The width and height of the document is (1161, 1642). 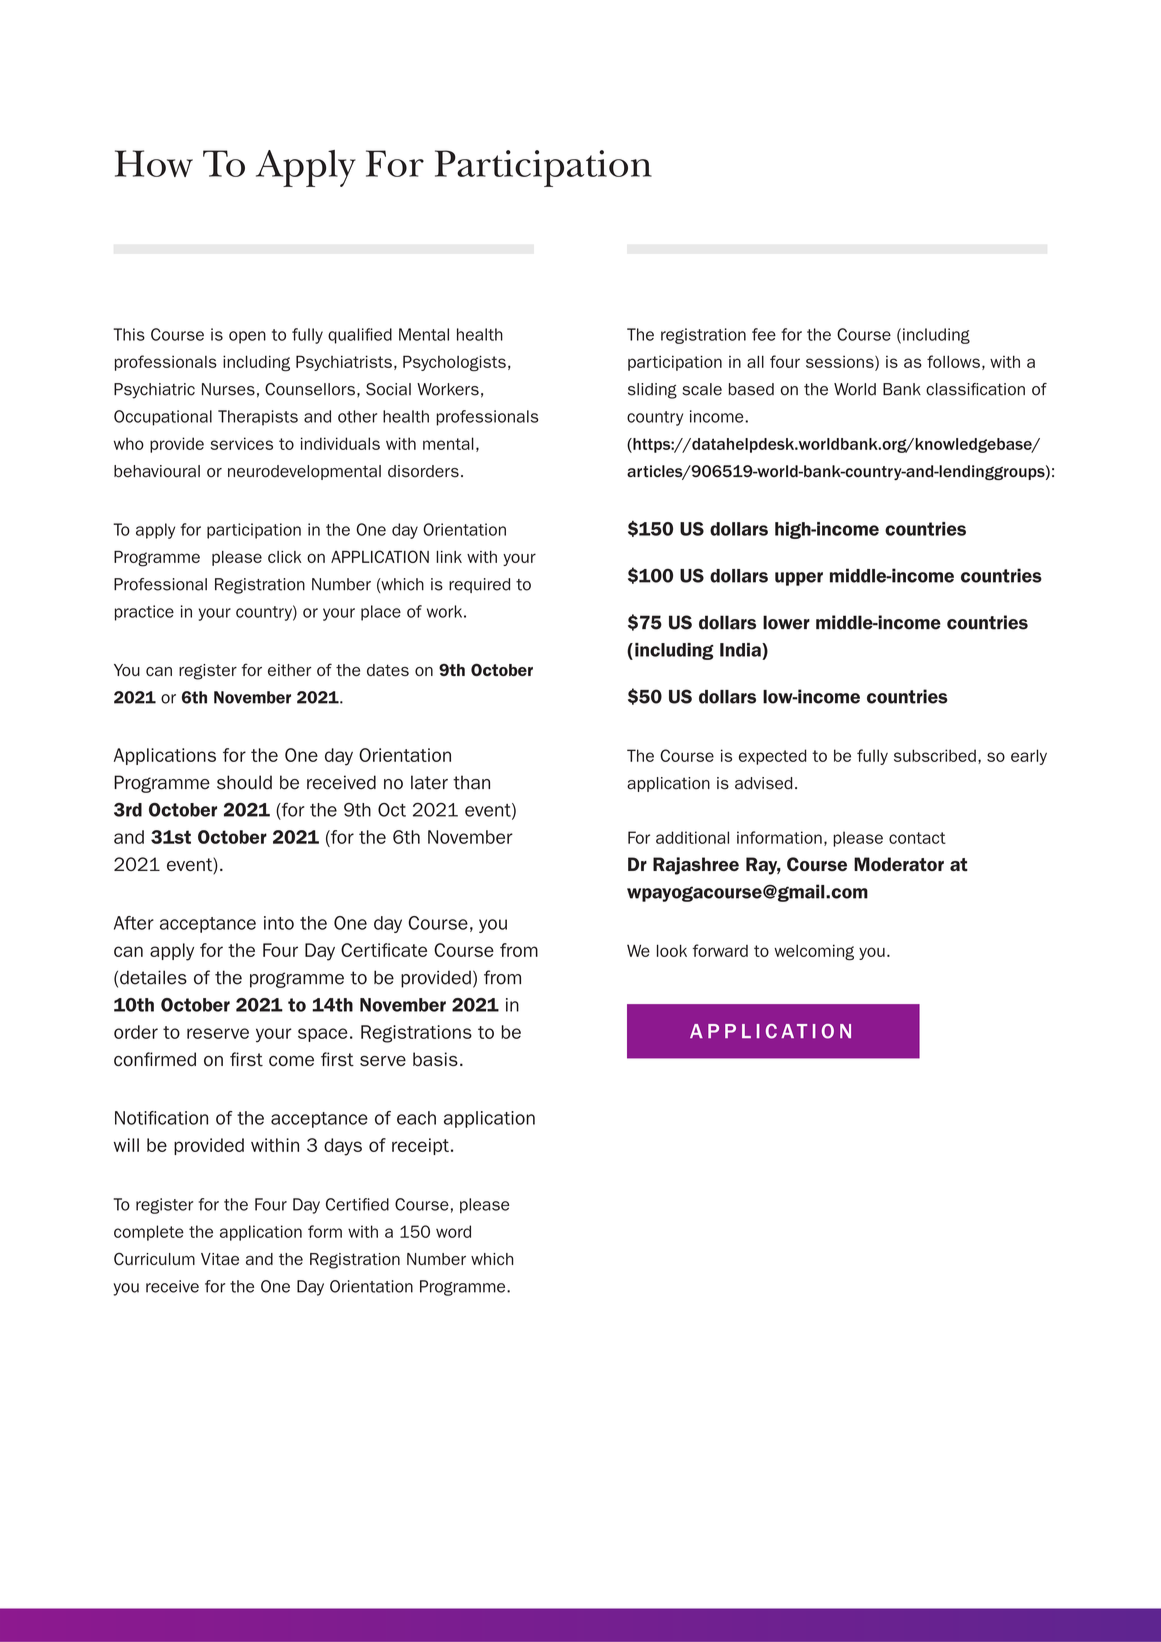 What do you see at coordinates (453, 1231) in the document?
I see `word` at bounding box center [453, 1231].
